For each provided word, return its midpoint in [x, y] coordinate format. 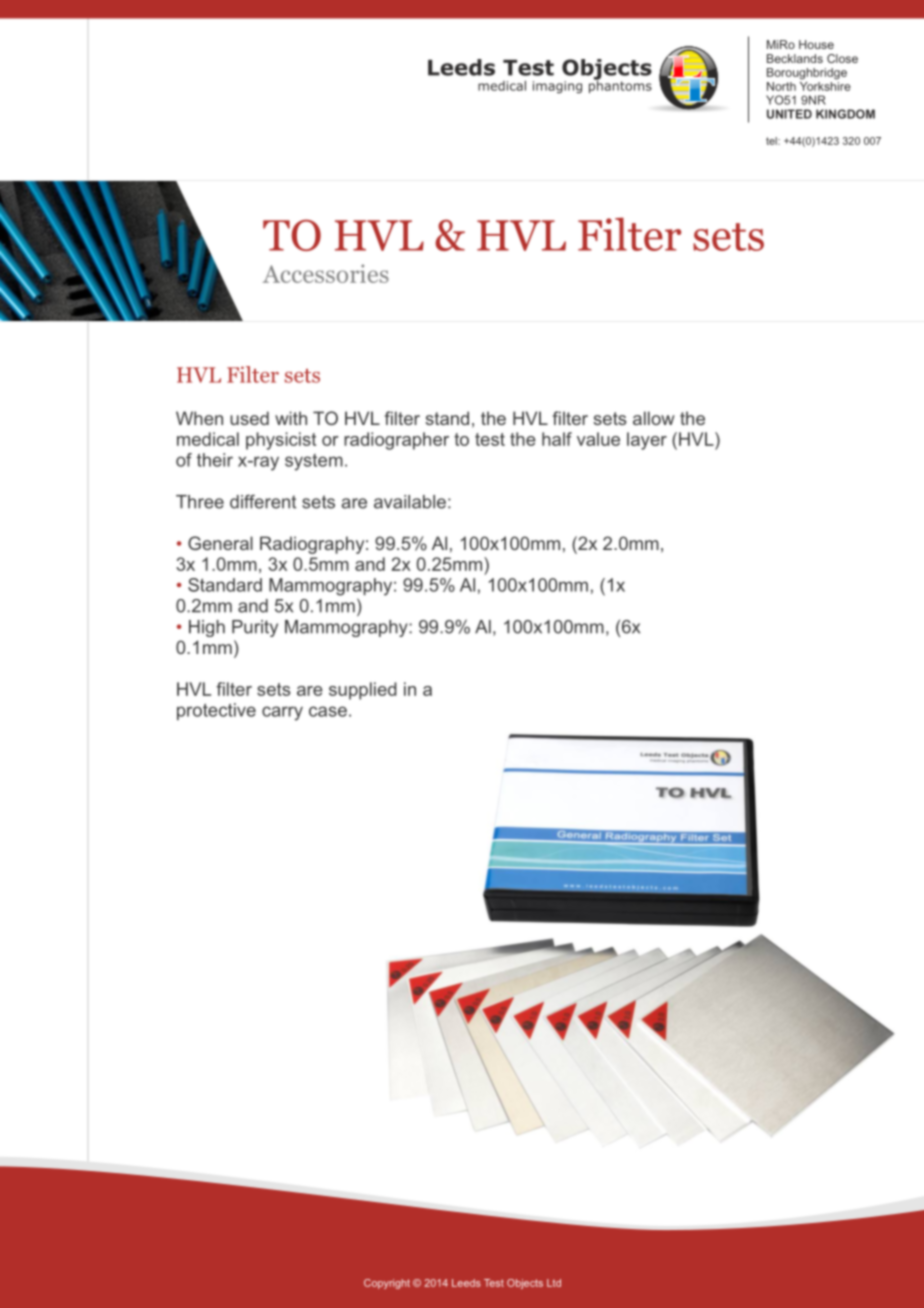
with [291, 418]
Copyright [387, 1284]
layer [647, 441]
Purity [255, 628]
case [328, 711]
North [781, 86]
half [557, 439]
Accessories [326, 273]
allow [654, 418]
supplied [363, 691]
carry [282, 713]
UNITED [789, 114]
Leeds [466, 1283]
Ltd [554, 1283]
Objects [525, 1284]
